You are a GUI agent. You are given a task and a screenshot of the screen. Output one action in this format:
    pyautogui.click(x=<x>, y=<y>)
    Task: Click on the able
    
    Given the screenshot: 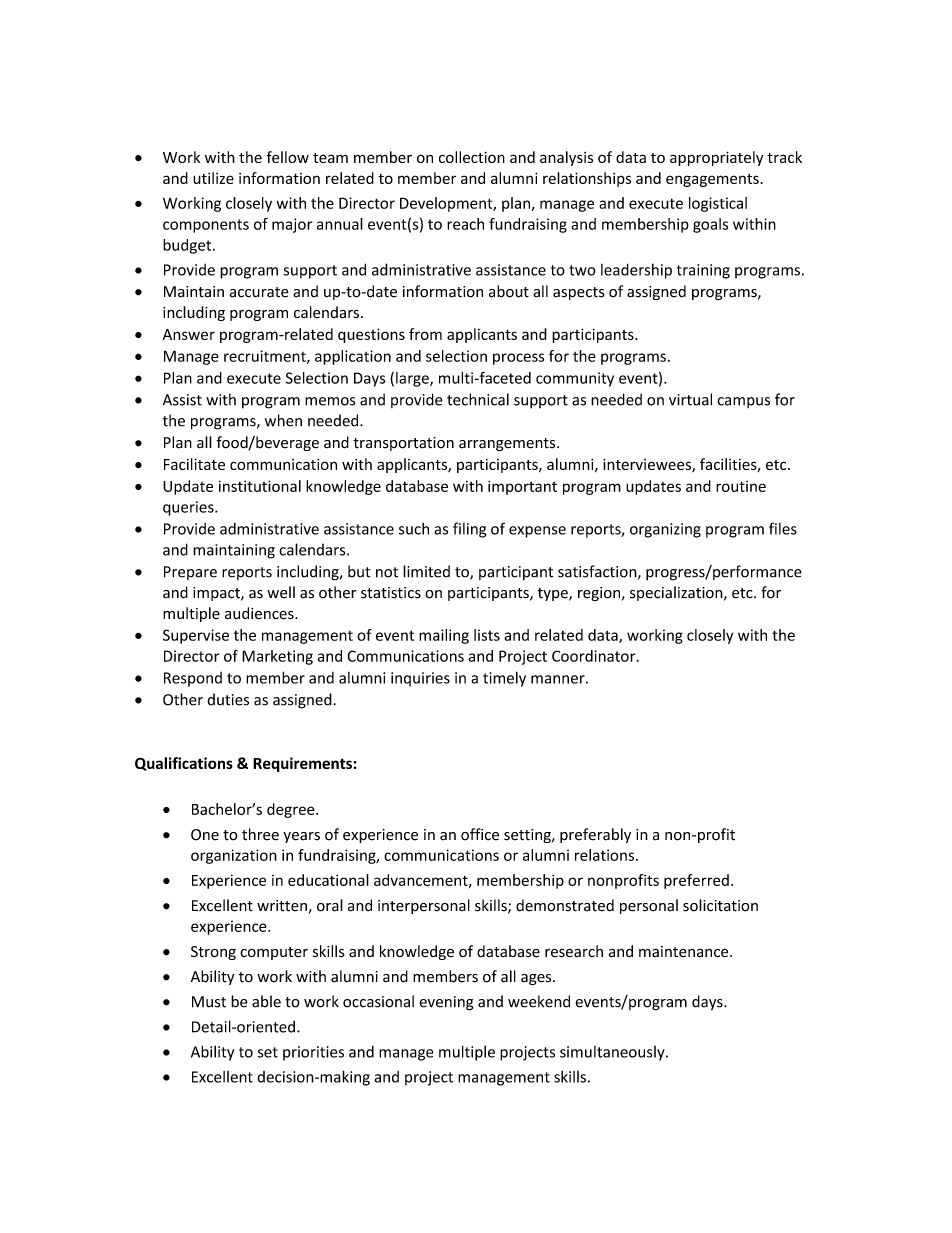 What is the action you would take?
    pyautogui.click(x=266, y=1001)
